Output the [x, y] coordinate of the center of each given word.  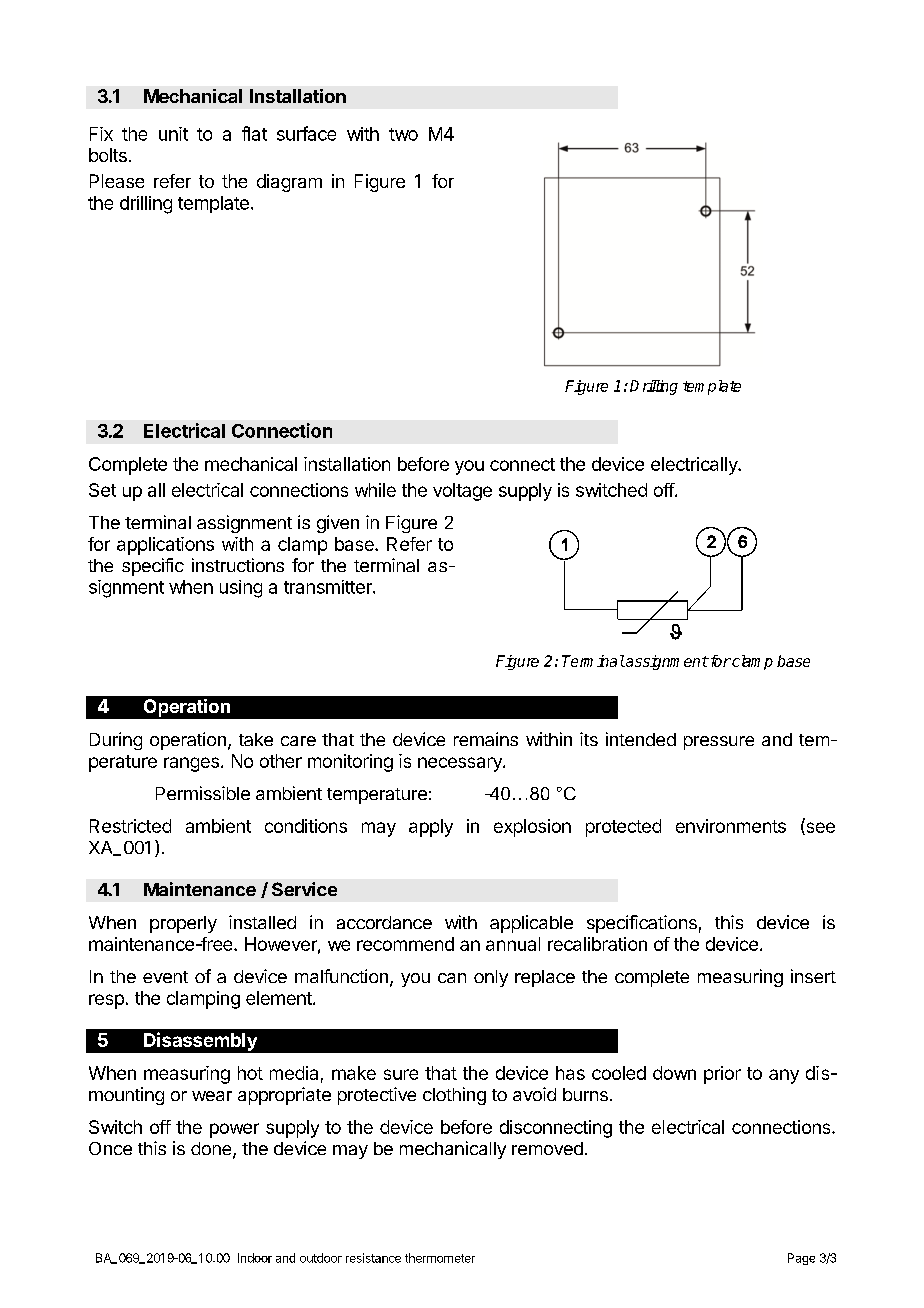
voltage [462, 492]
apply [431, 828]
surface [306, 133]
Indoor [255, 1258]
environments [731, 826]
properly [183, 924]
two [403, 134]
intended [641, 739]
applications [165, 546]
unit [173, 134]
